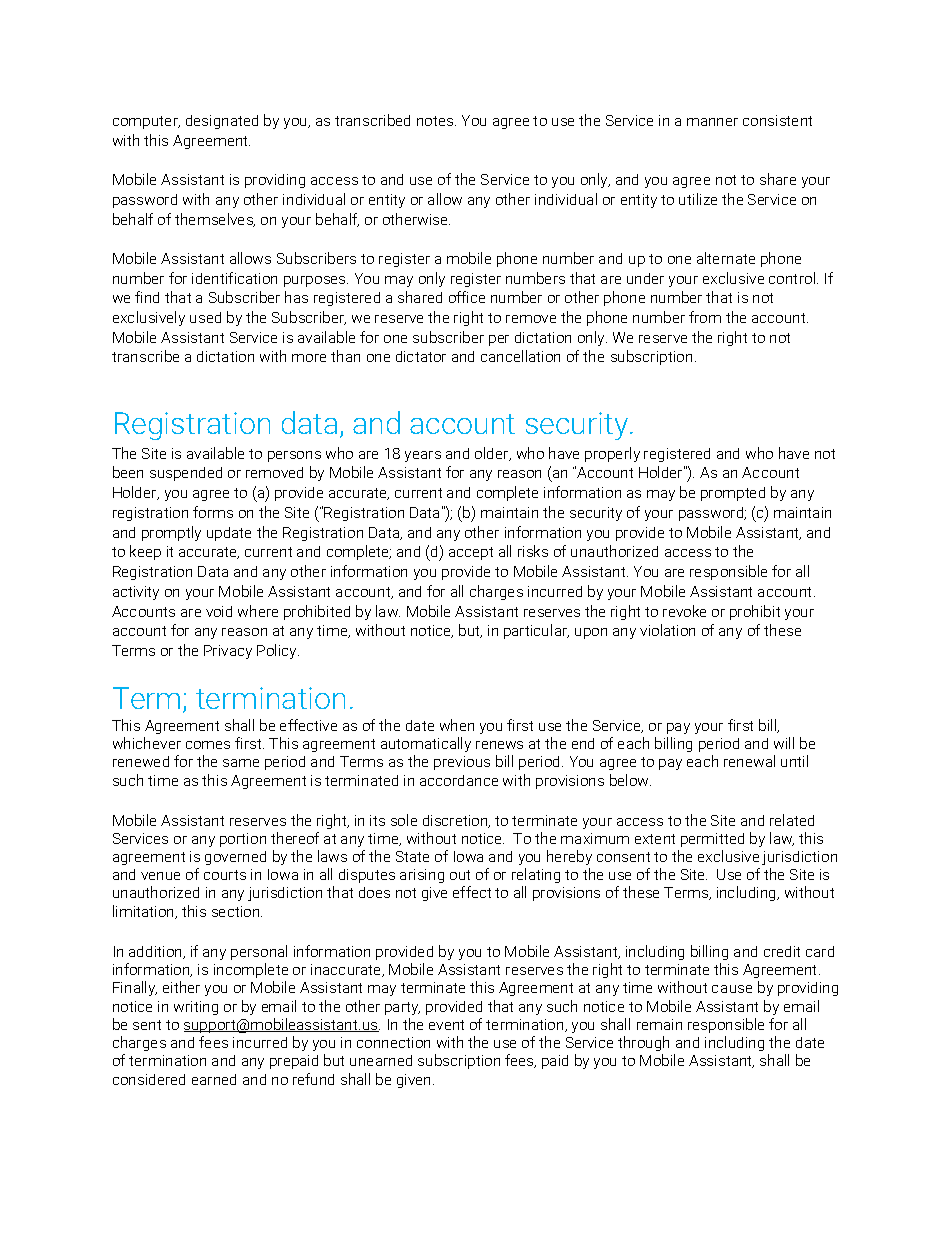 This screenshot has width=952, height=1233. What do you see at coordinates (456, 821) in the screenshot?
I see `discretion` at bounding box center [456, 821].
